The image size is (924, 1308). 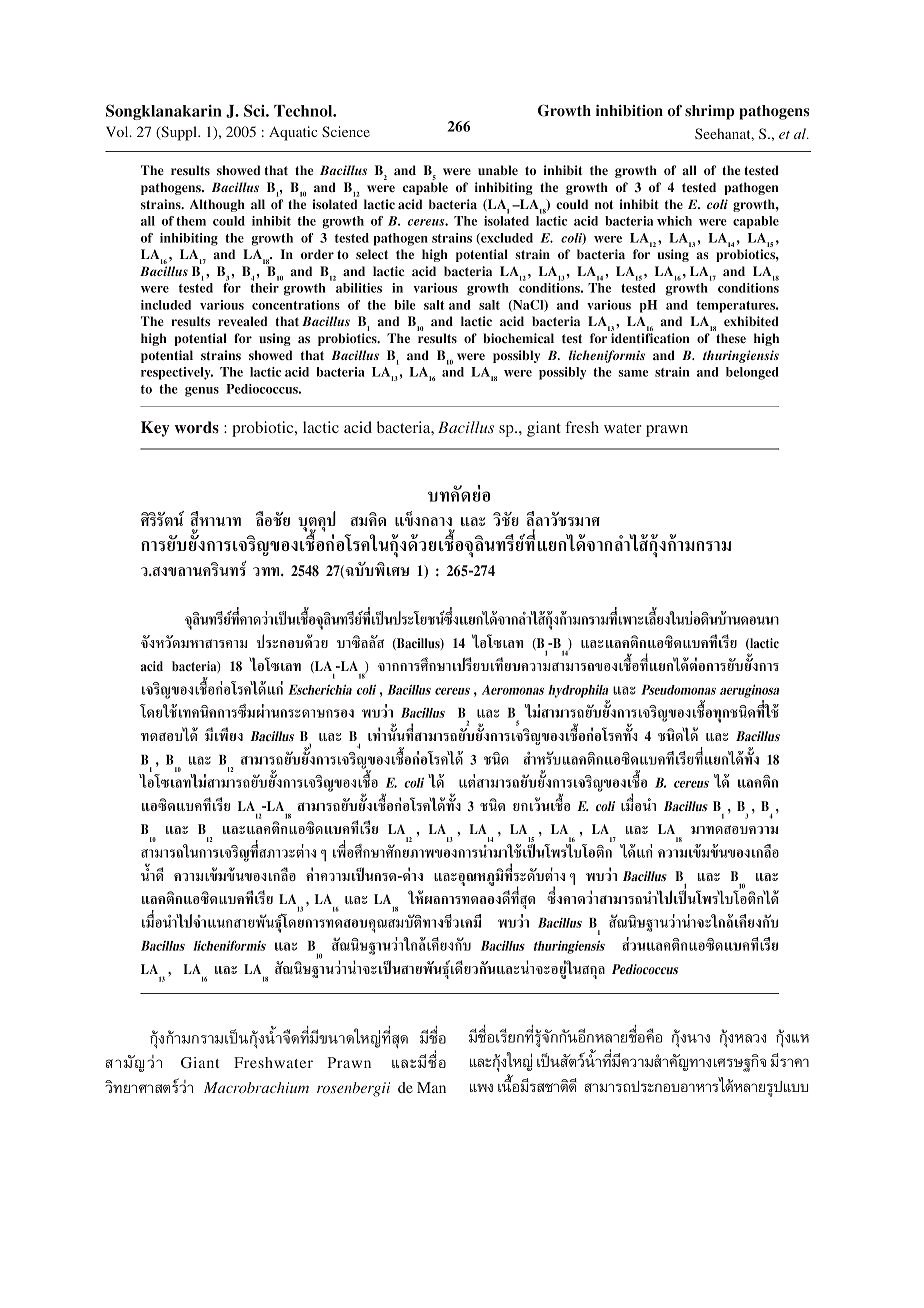 I want to click on Man, so click(x=431, y=1087).
